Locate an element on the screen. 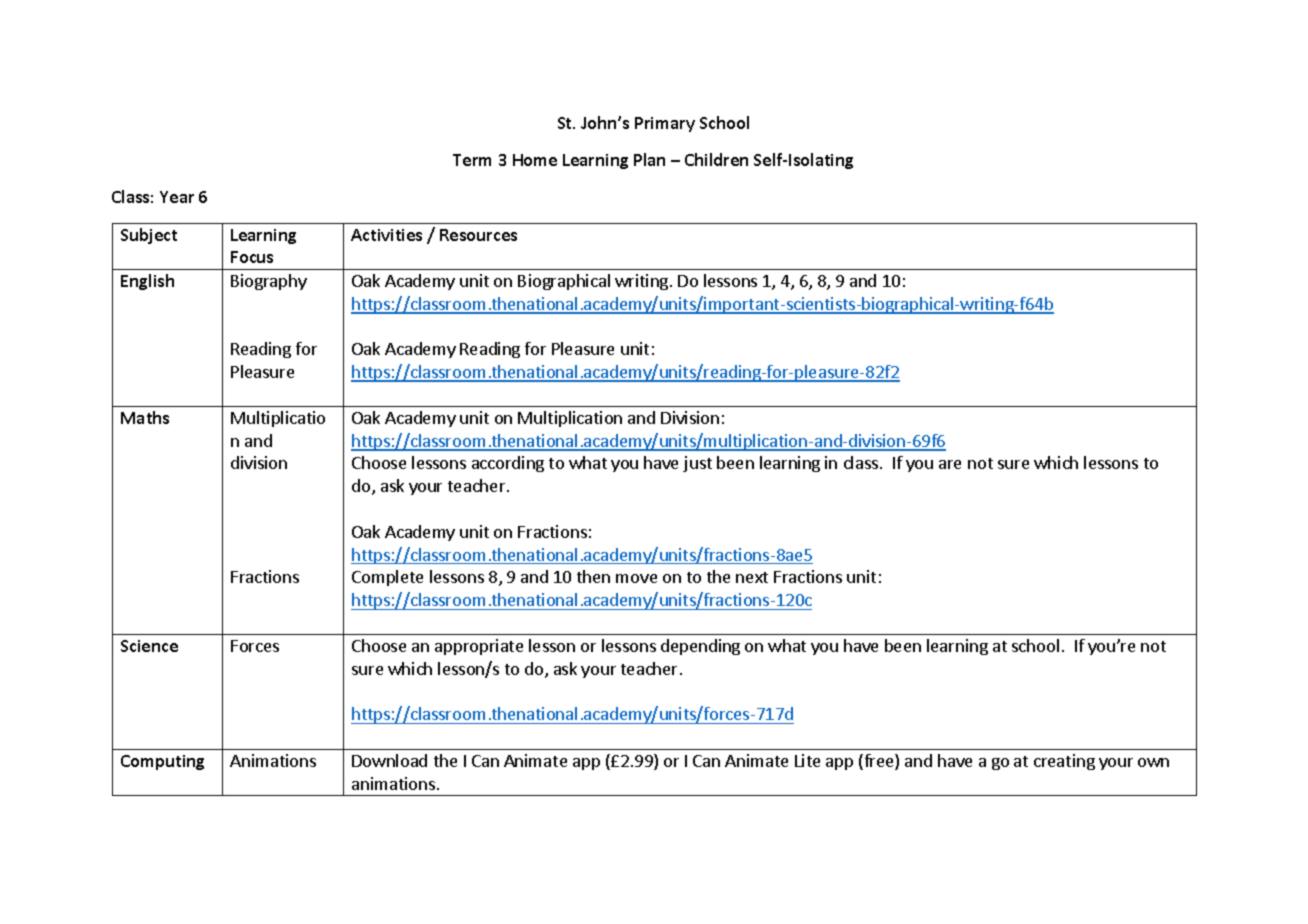  just is located at coordinates (697, 464).
